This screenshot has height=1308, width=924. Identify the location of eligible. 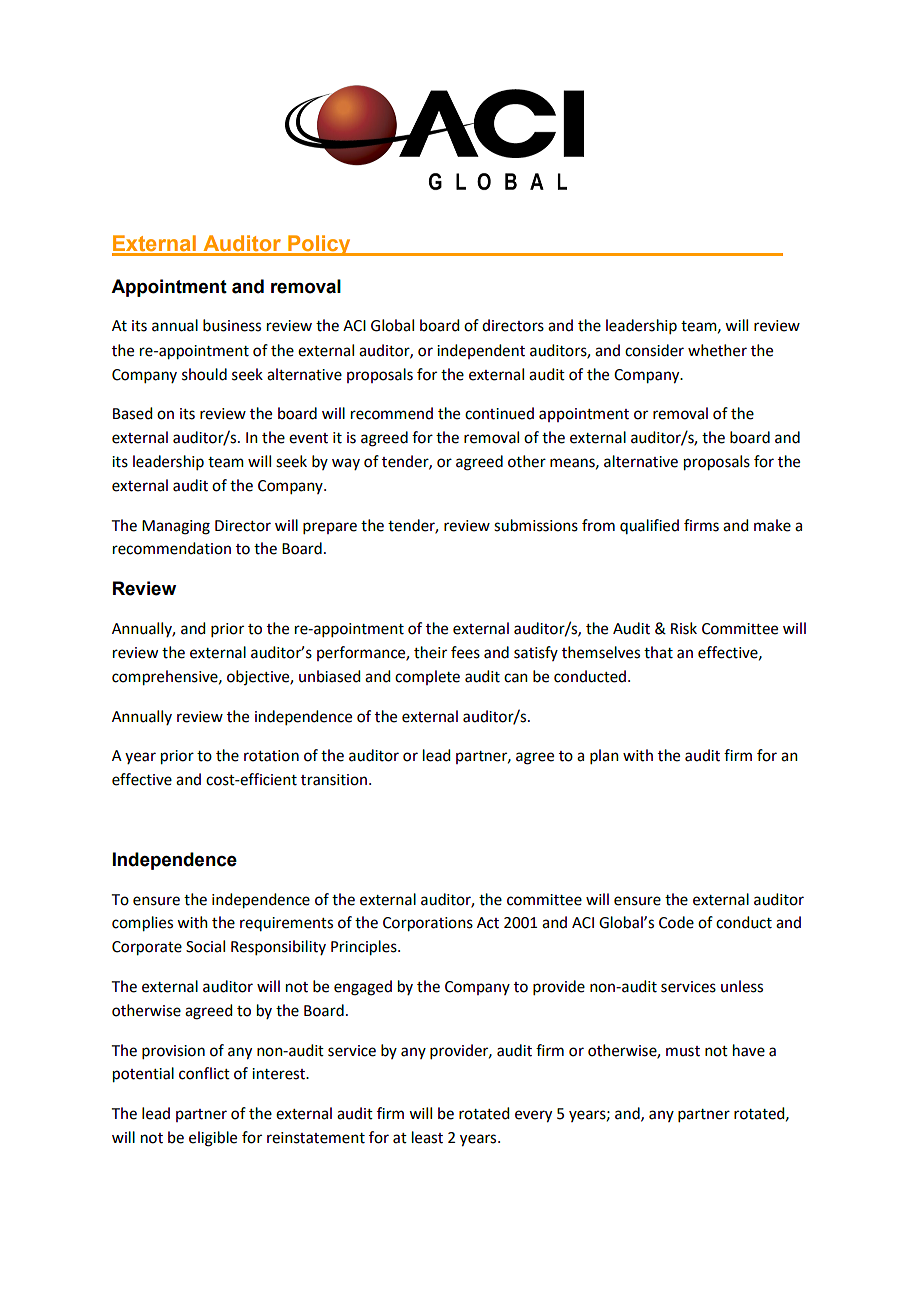
(213, 1139).
